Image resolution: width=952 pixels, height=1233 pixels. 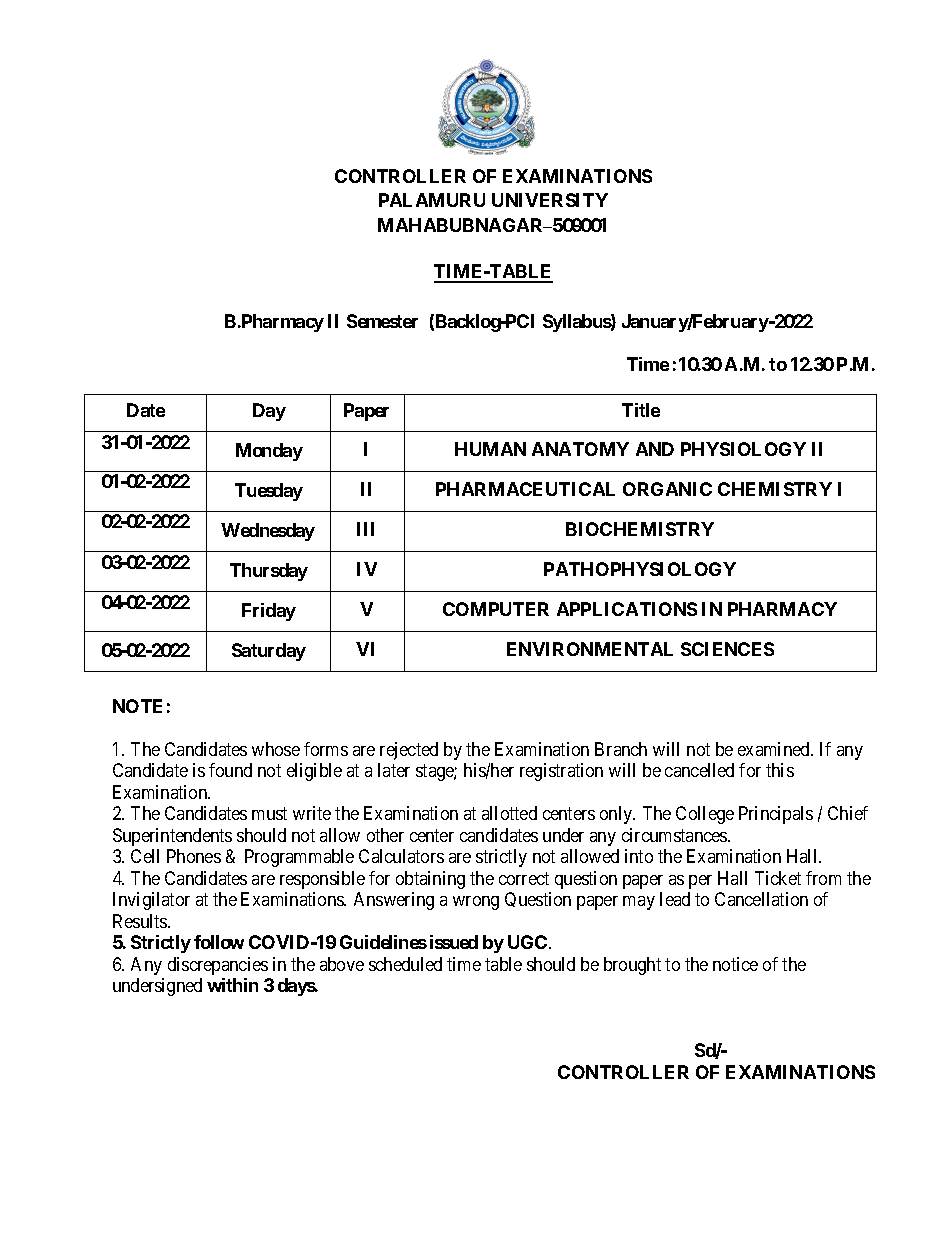 I want to click on whose, so click(x=276, y=749).
